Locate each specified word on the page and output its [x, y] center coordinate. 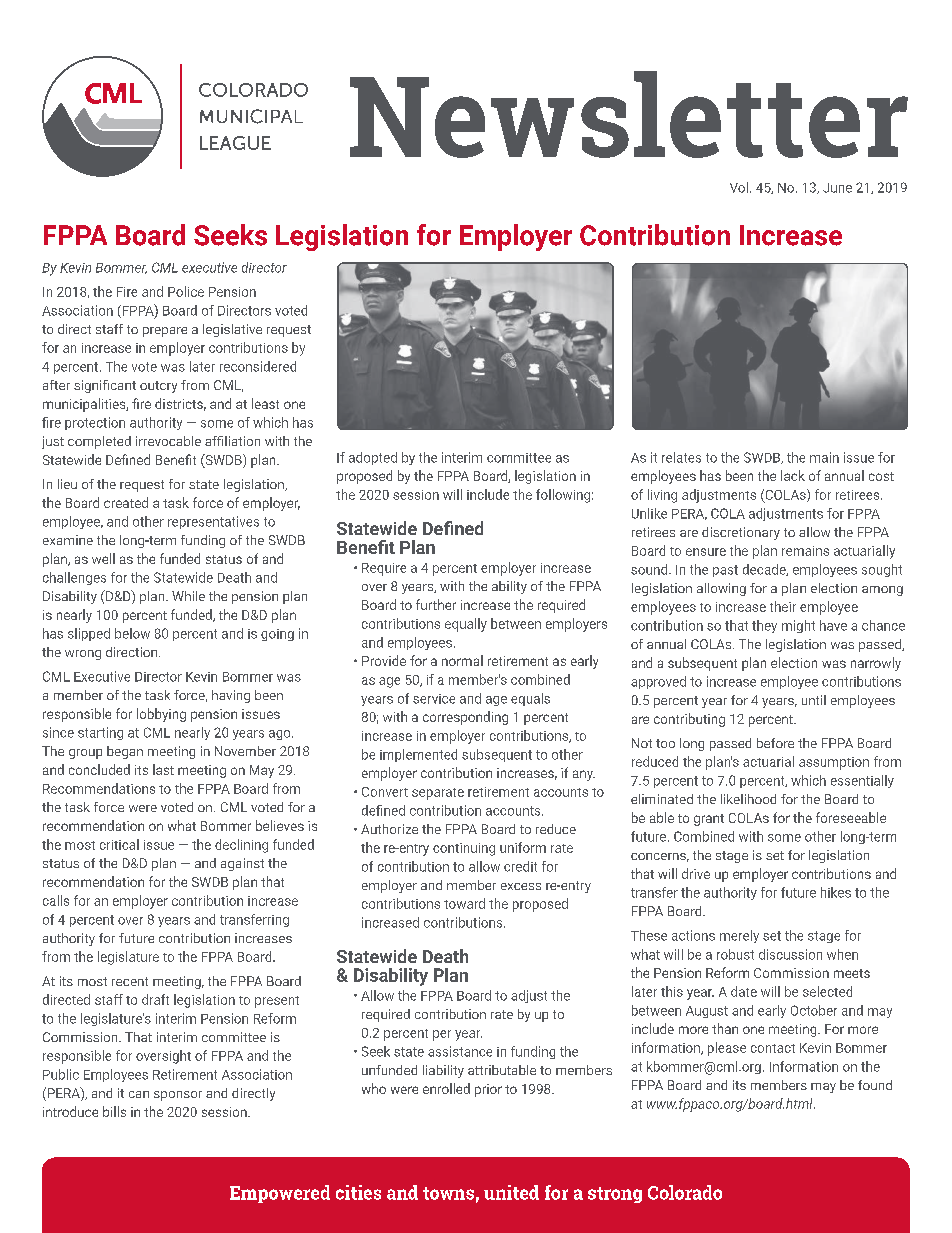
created [126, 502]
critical [119, 844]
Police [186, 291]
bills [114, 1111]
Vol [739, 187]
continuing [464, 849]
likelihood [748, 799]
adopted [373, 458]
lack [793, 475]
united [511, 1192]
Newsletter [629, 114]
